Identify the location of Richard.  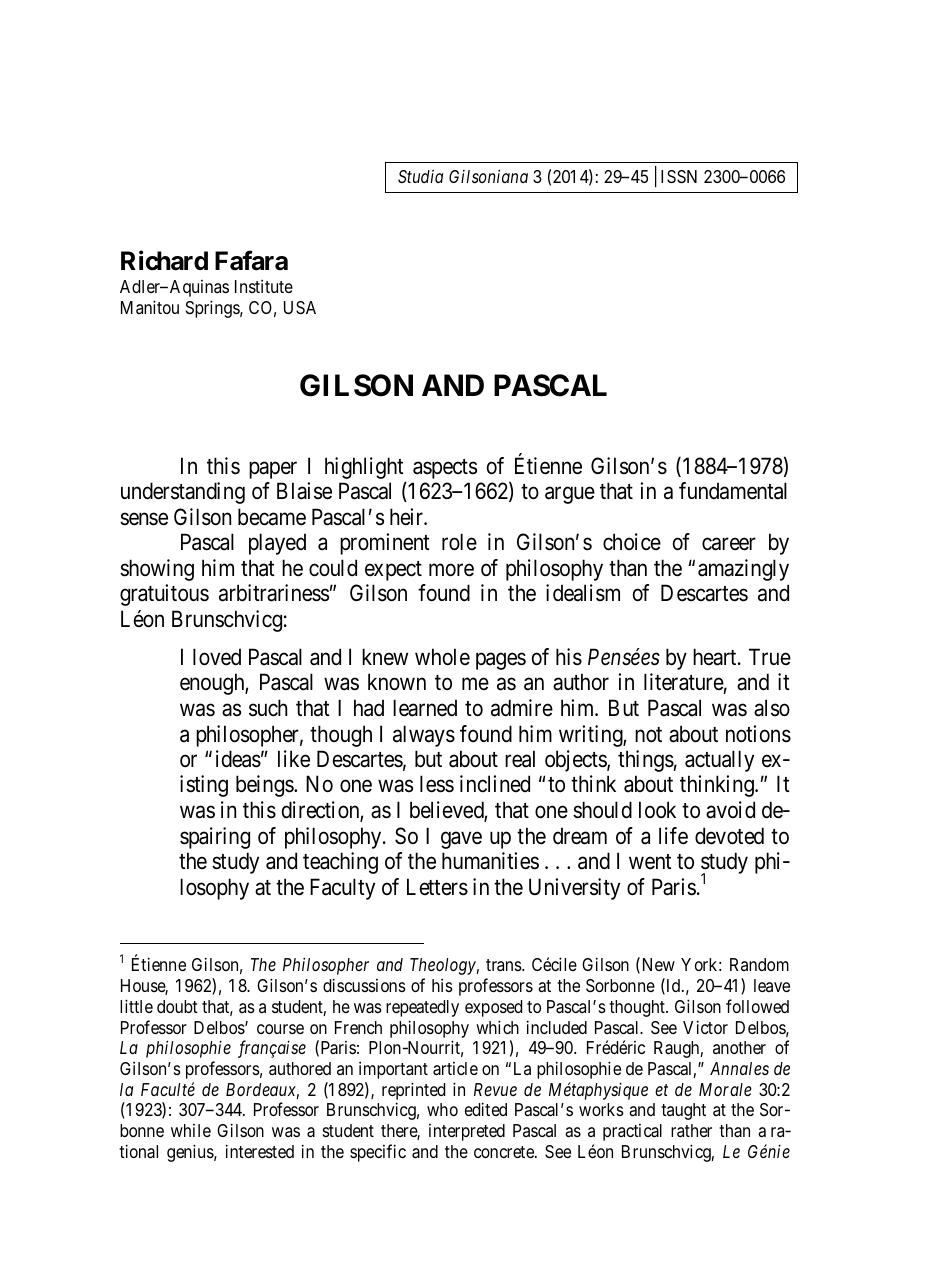
(164, 261).
